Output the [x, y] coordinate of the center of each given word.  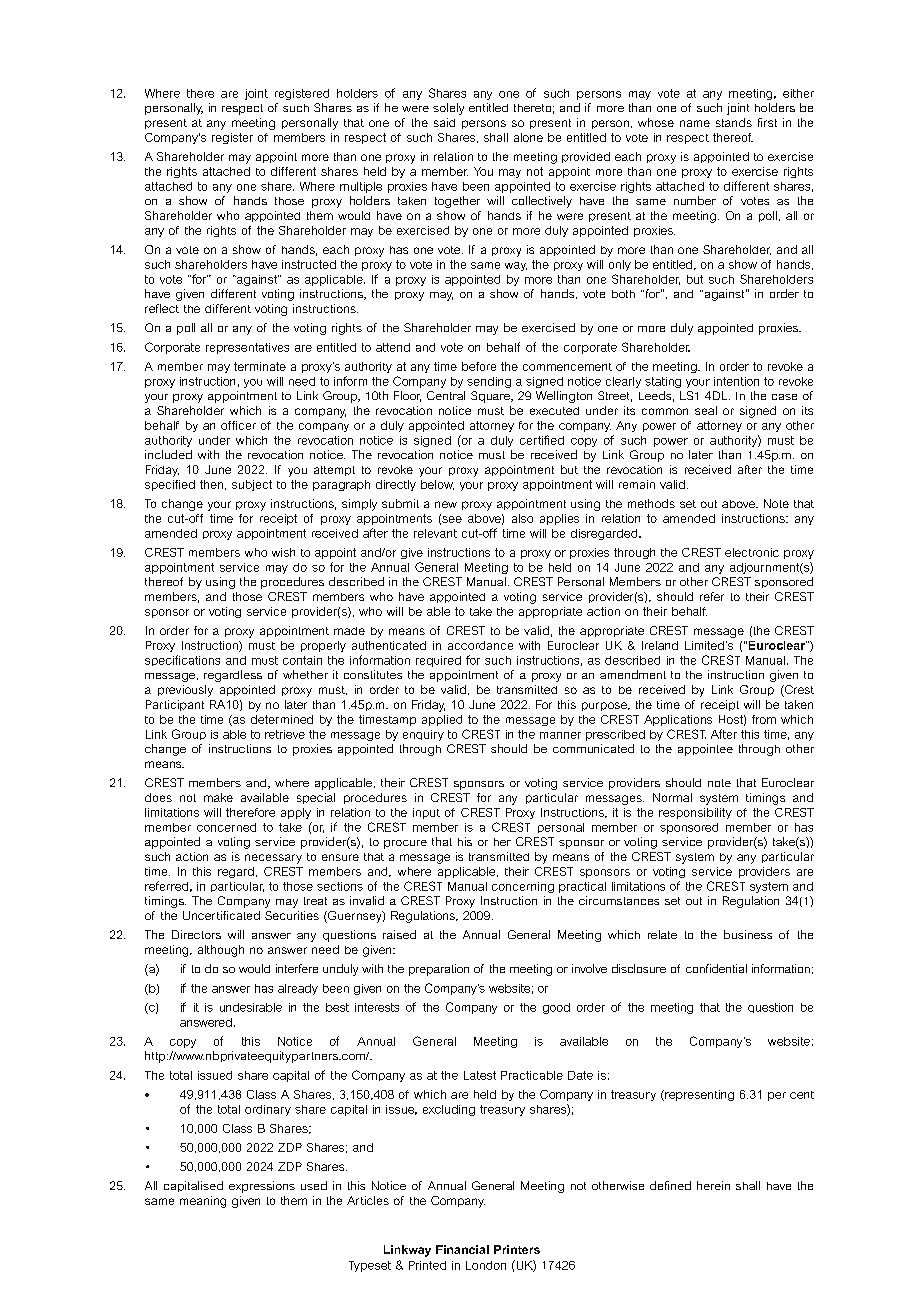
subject [252, 485]
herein [713, 1185]
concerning [523, 887]
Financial [462, 1249]
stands [734, 122]
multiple [361, 187]
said [444, 122]
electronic [752, 552]
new [446, 504]
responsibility [695, 813]
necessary [273, 859]
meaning [203, 1202]
